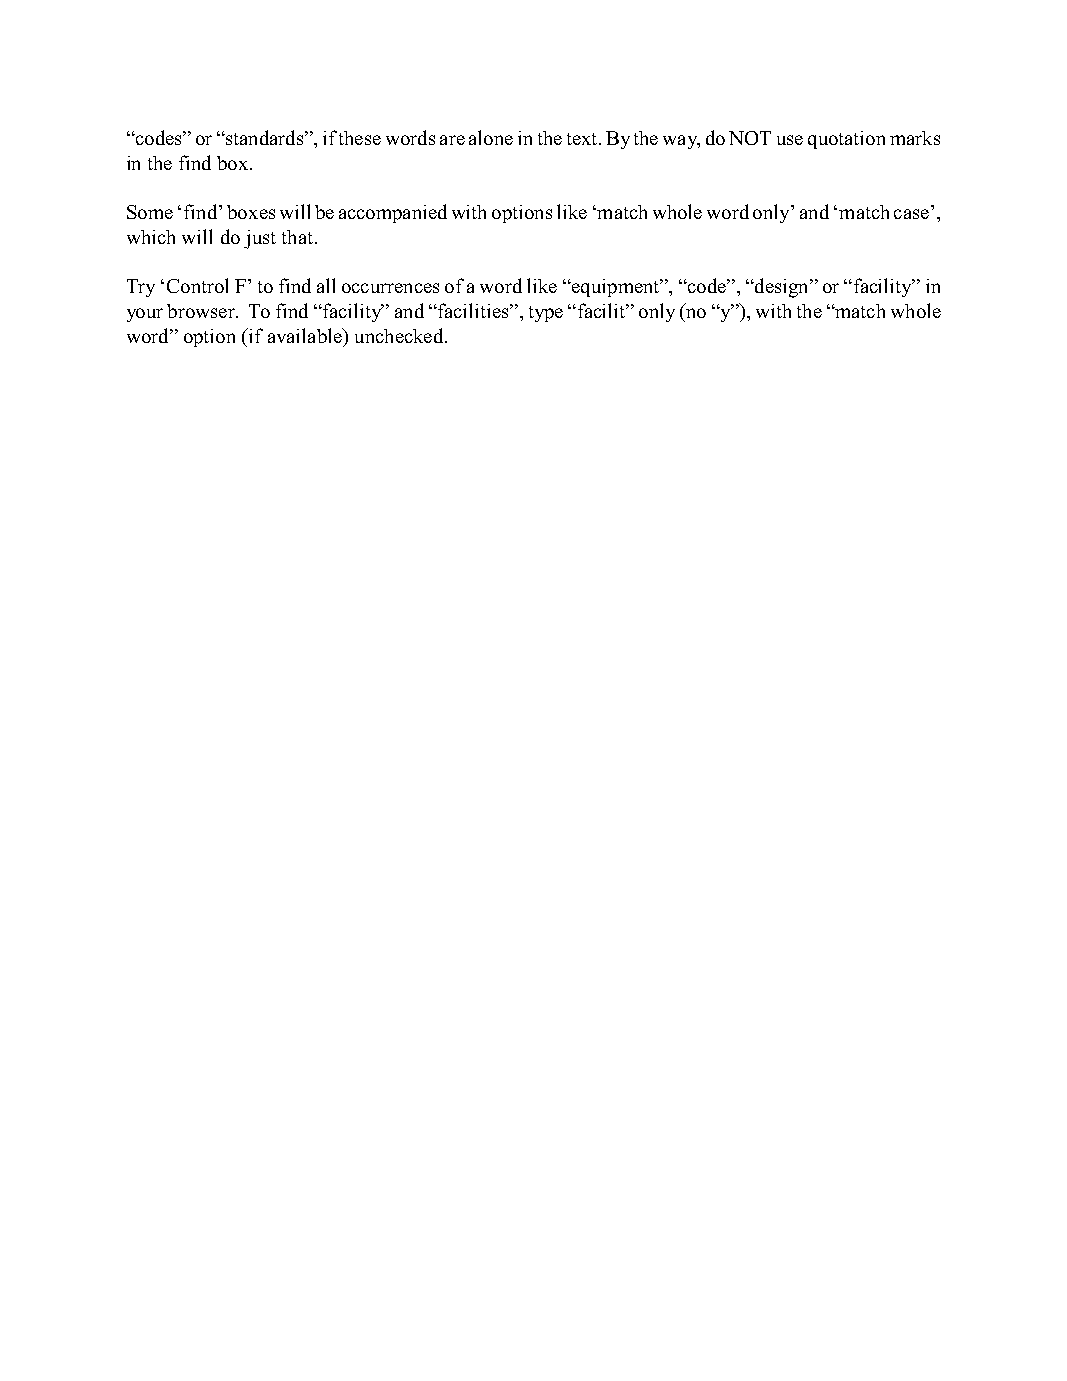 The height and width of the document is (1381, 1067). Describe the element at coordinates (546, 314) in the document. I see `type` at that location.
